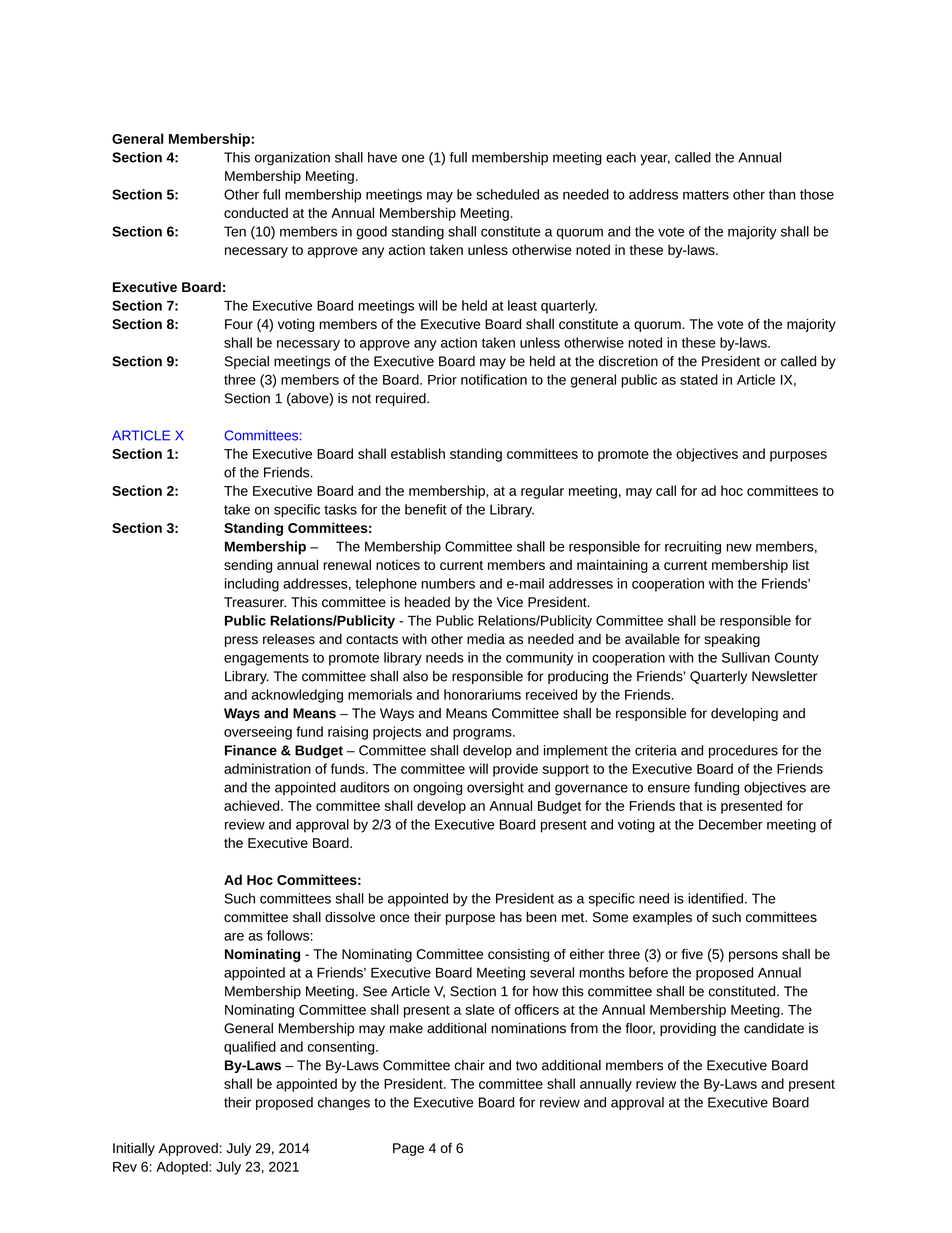 The height and width of the screenshot is (1233, 952). Describe the element at coordinates (256, 212) in the screenshot. I see `conducted` at that location.
